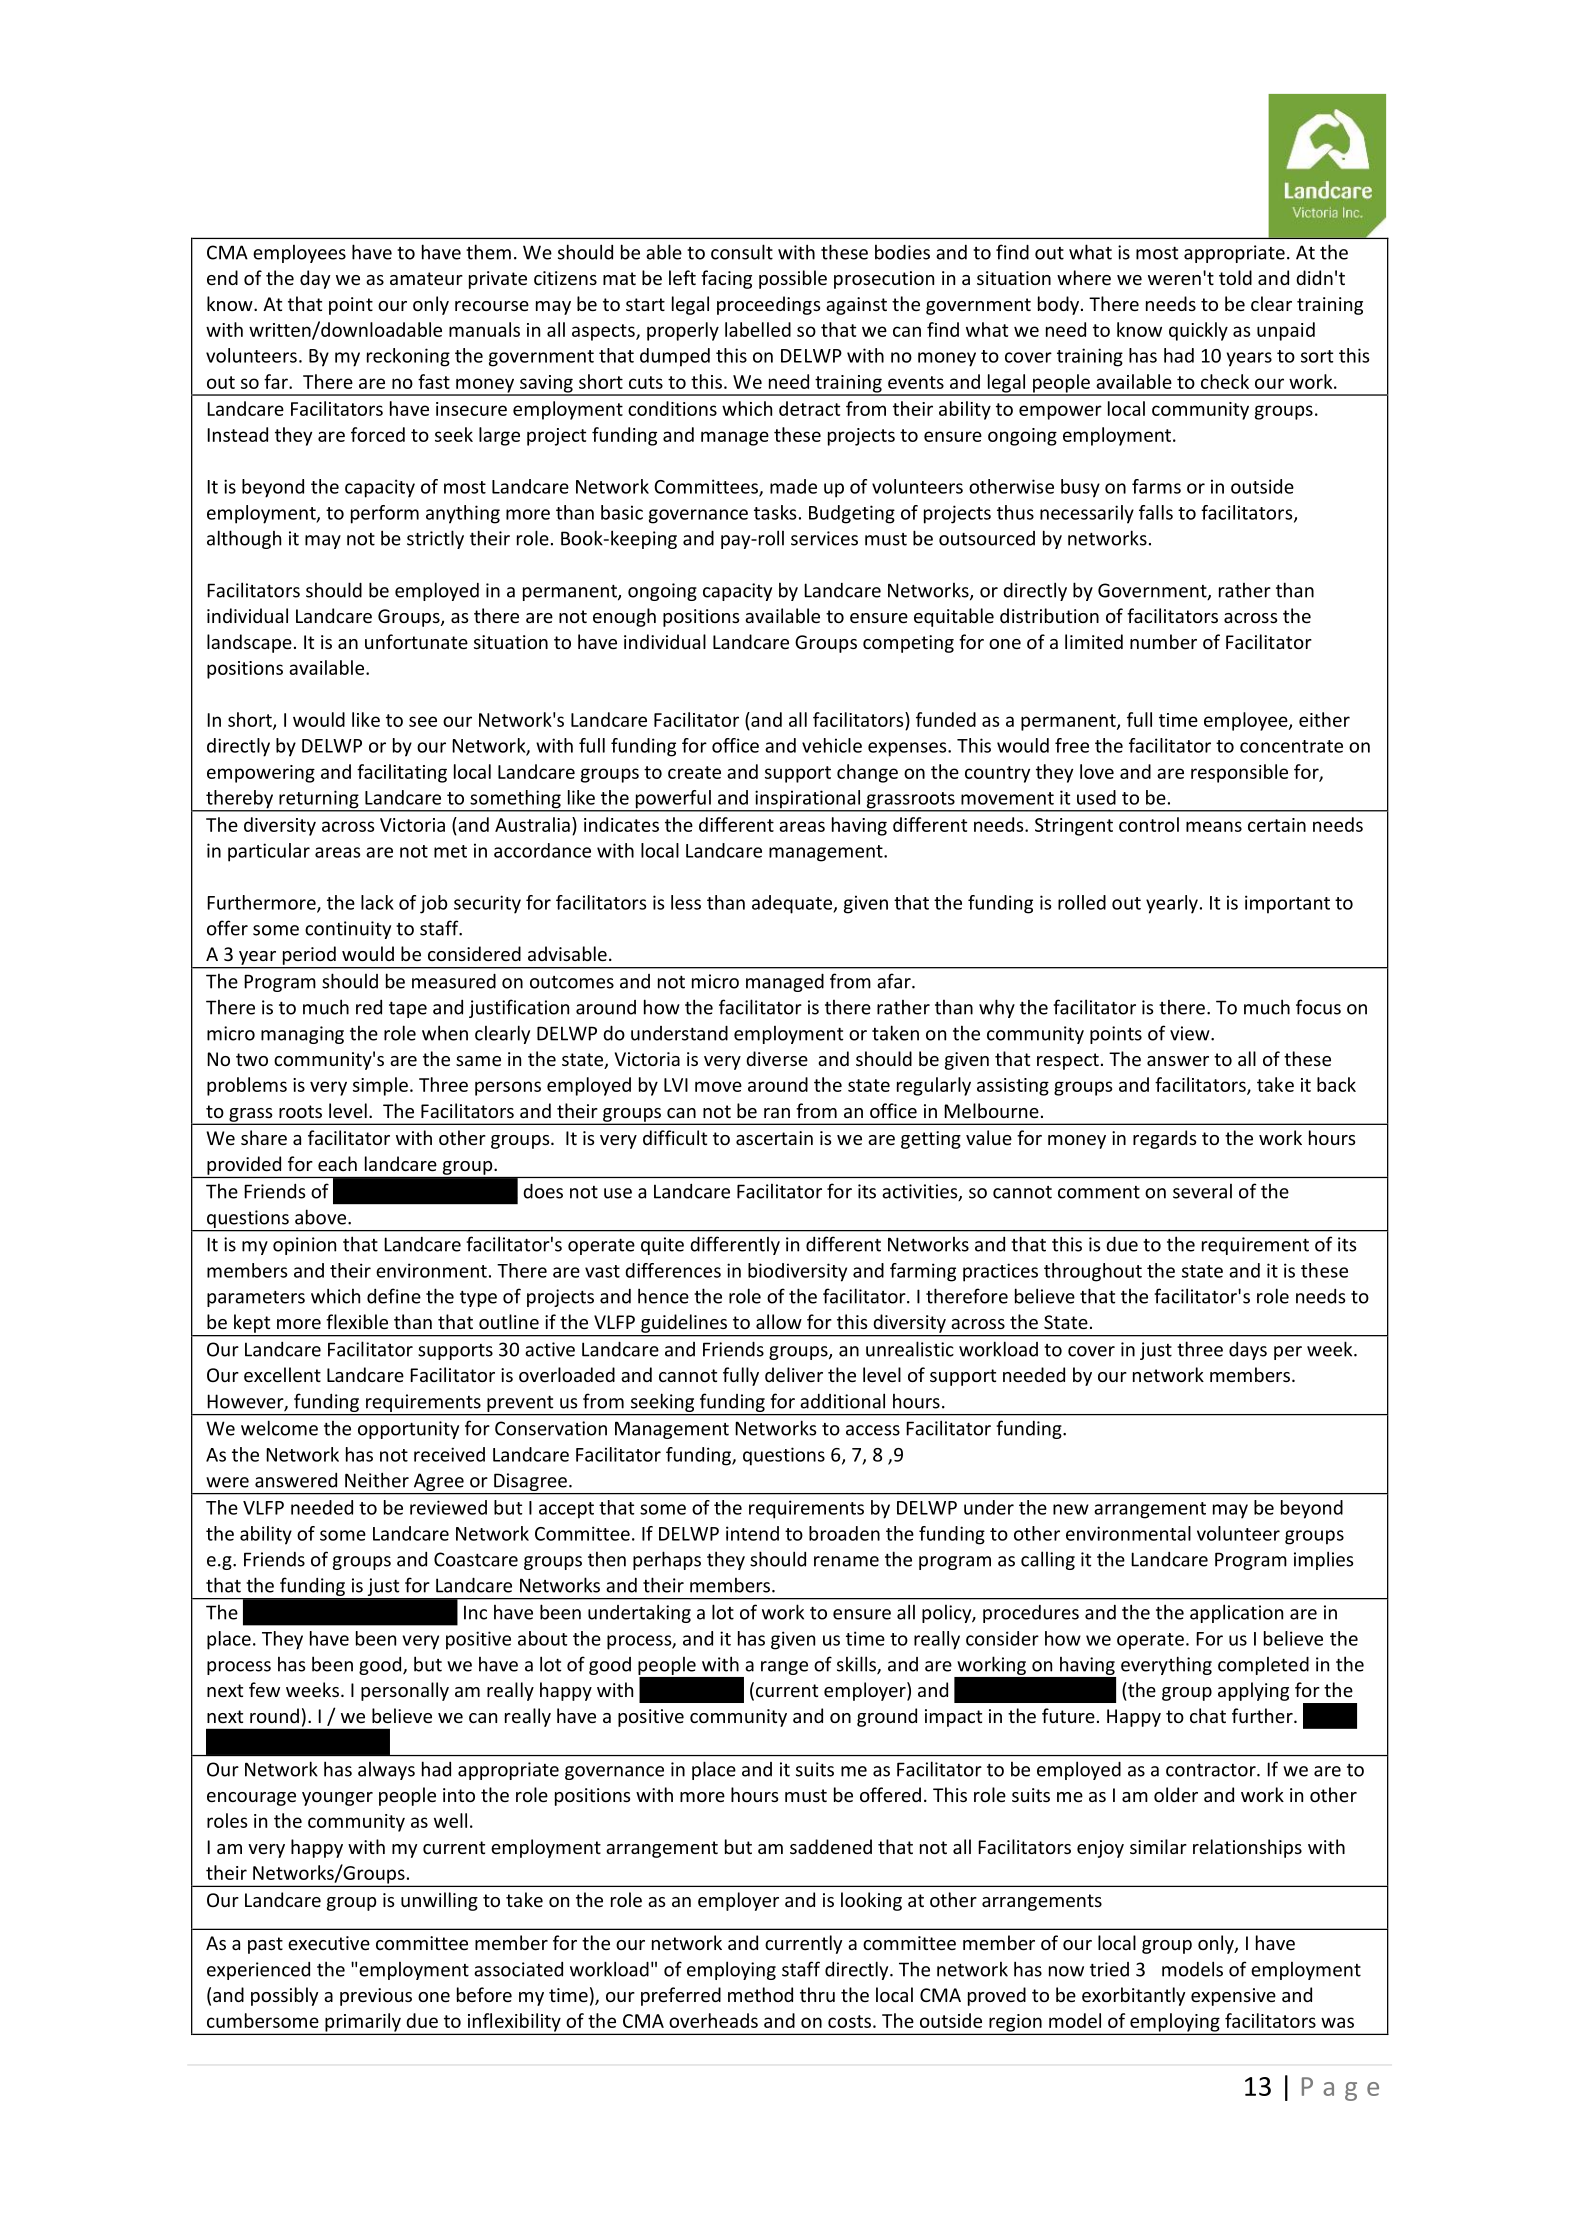  What do you see at coordinates (426, 278) in the image?
I see `amateur` at bounding box center [426, 278].
